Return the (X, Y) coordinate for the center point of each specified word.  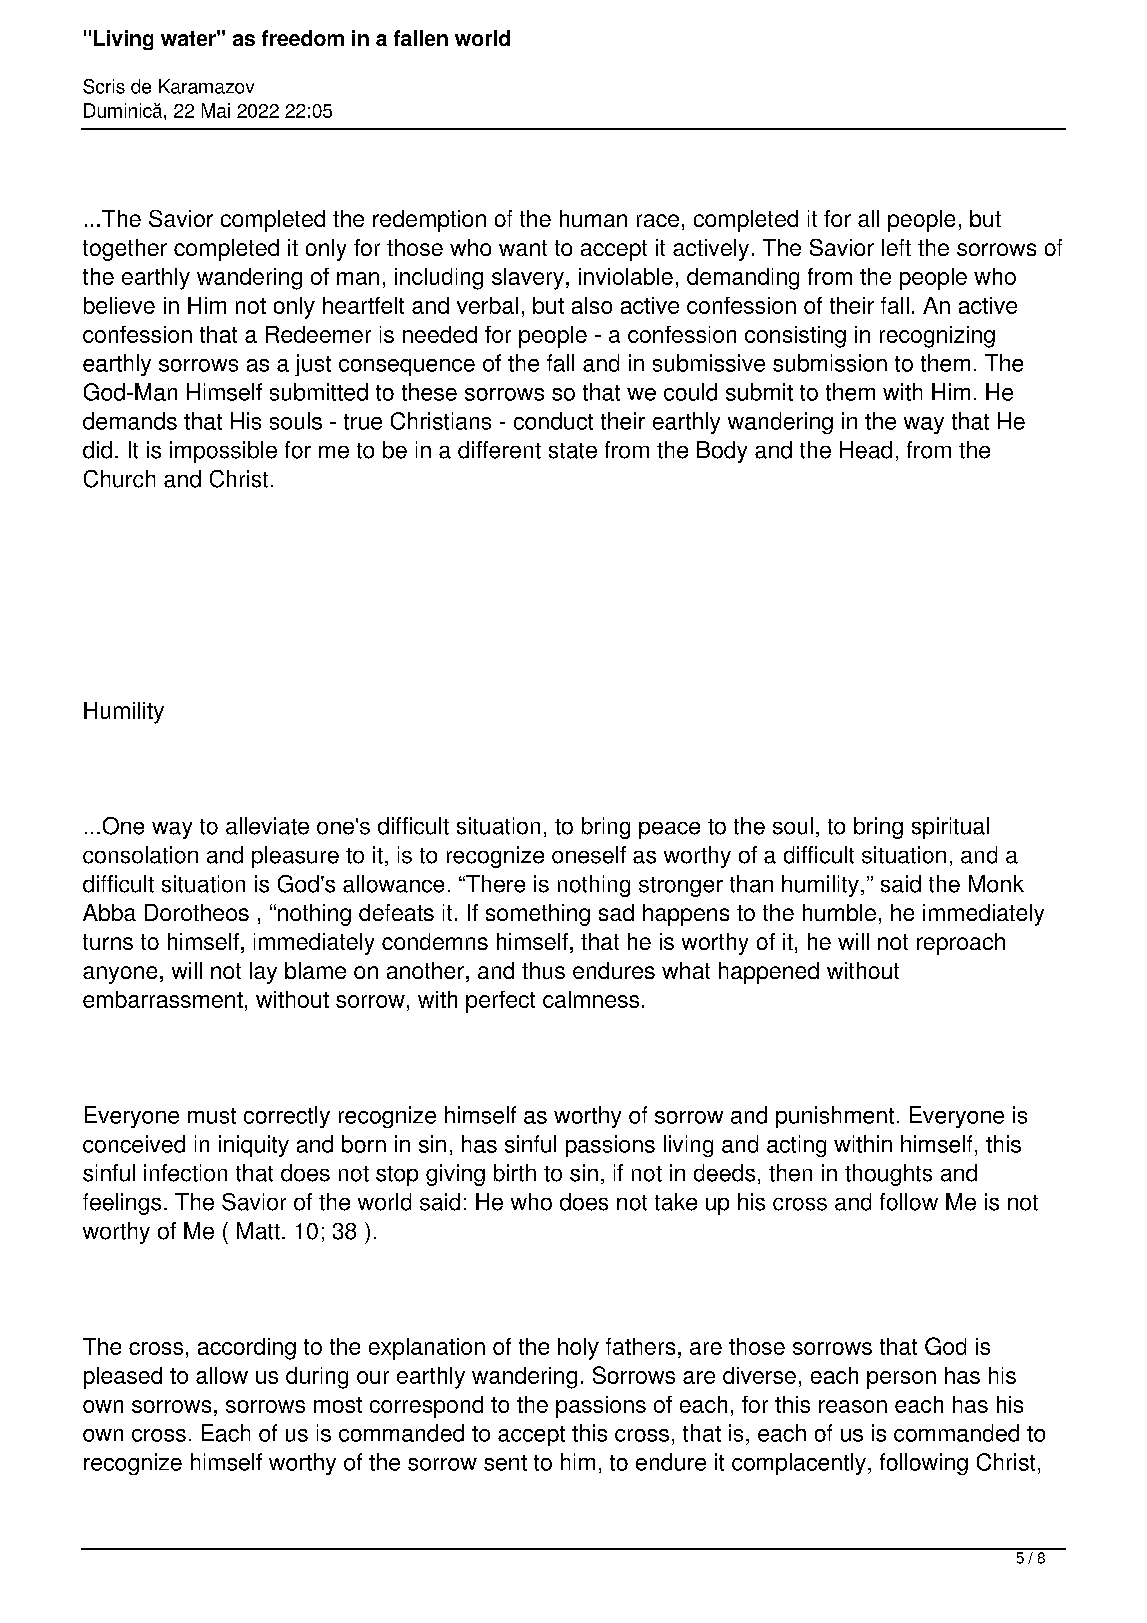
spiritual (950, 828)
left (896, 247)
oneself (589, 855)
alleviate (267, 826)
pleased (123, 1378)
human (593, 218)
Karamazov (206, 86)
